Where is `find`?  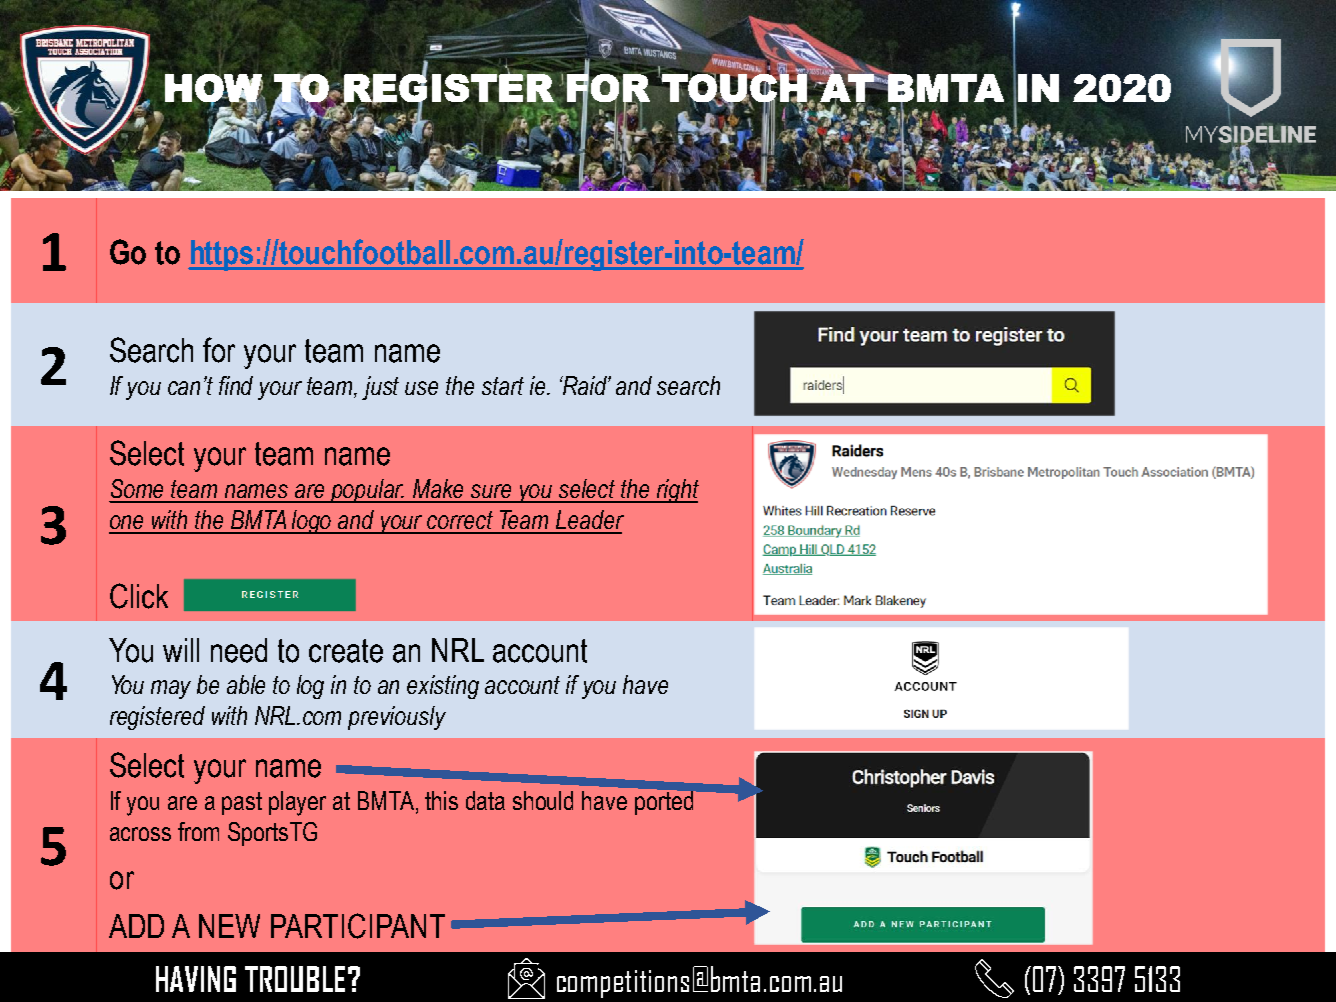
find is located at coordinates (236, 385).
